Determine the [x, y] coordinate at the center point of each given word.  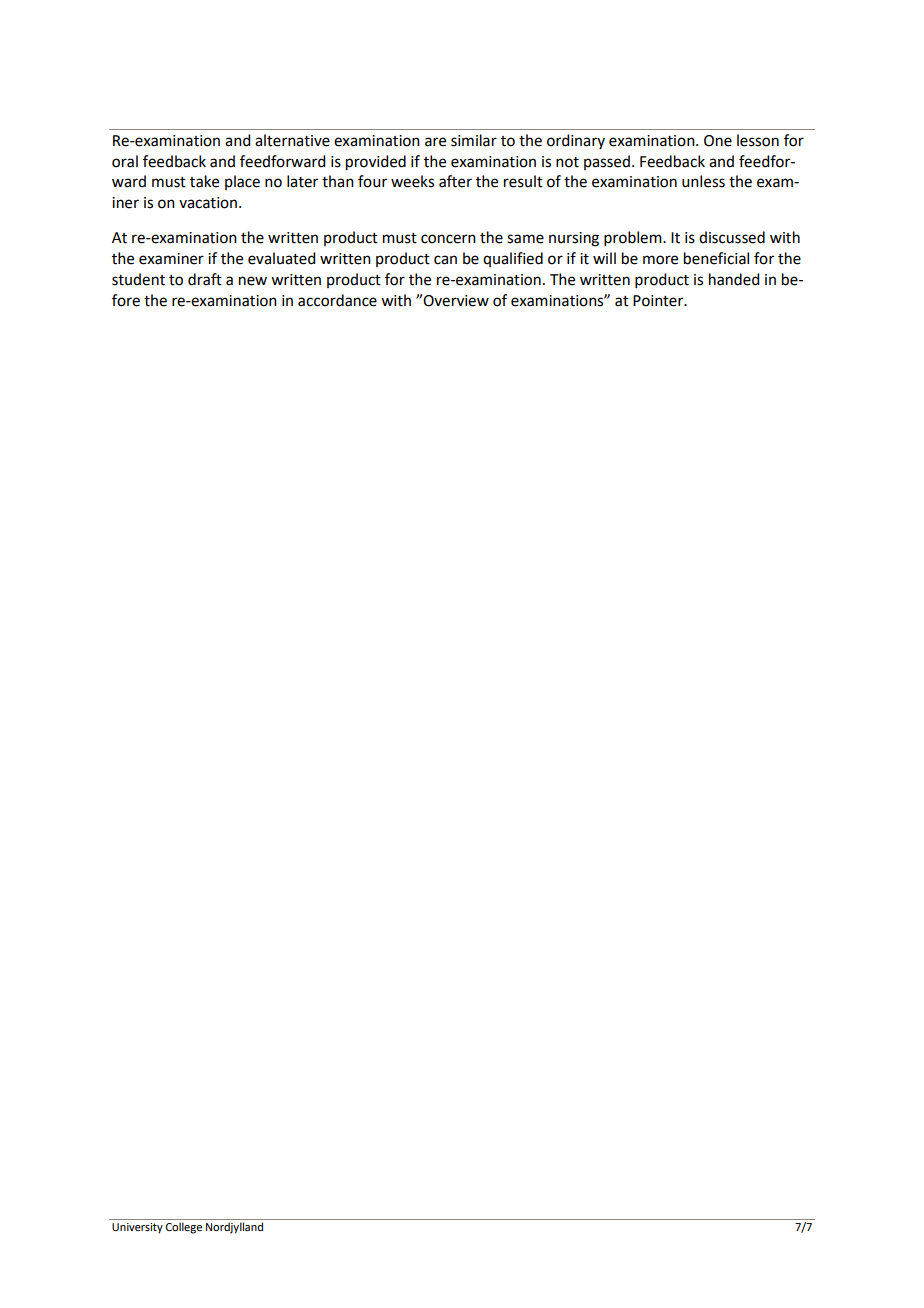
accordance [337, 300]
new [253, 281]
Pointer [659, 301]
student [138, 279]
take [204, 181]
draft [205, 279]
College [184, 1228]
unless [703, 181]
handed [734, 279]
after [455, 181]
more [660, 260]
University [137, 1228]
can [445, 260]
